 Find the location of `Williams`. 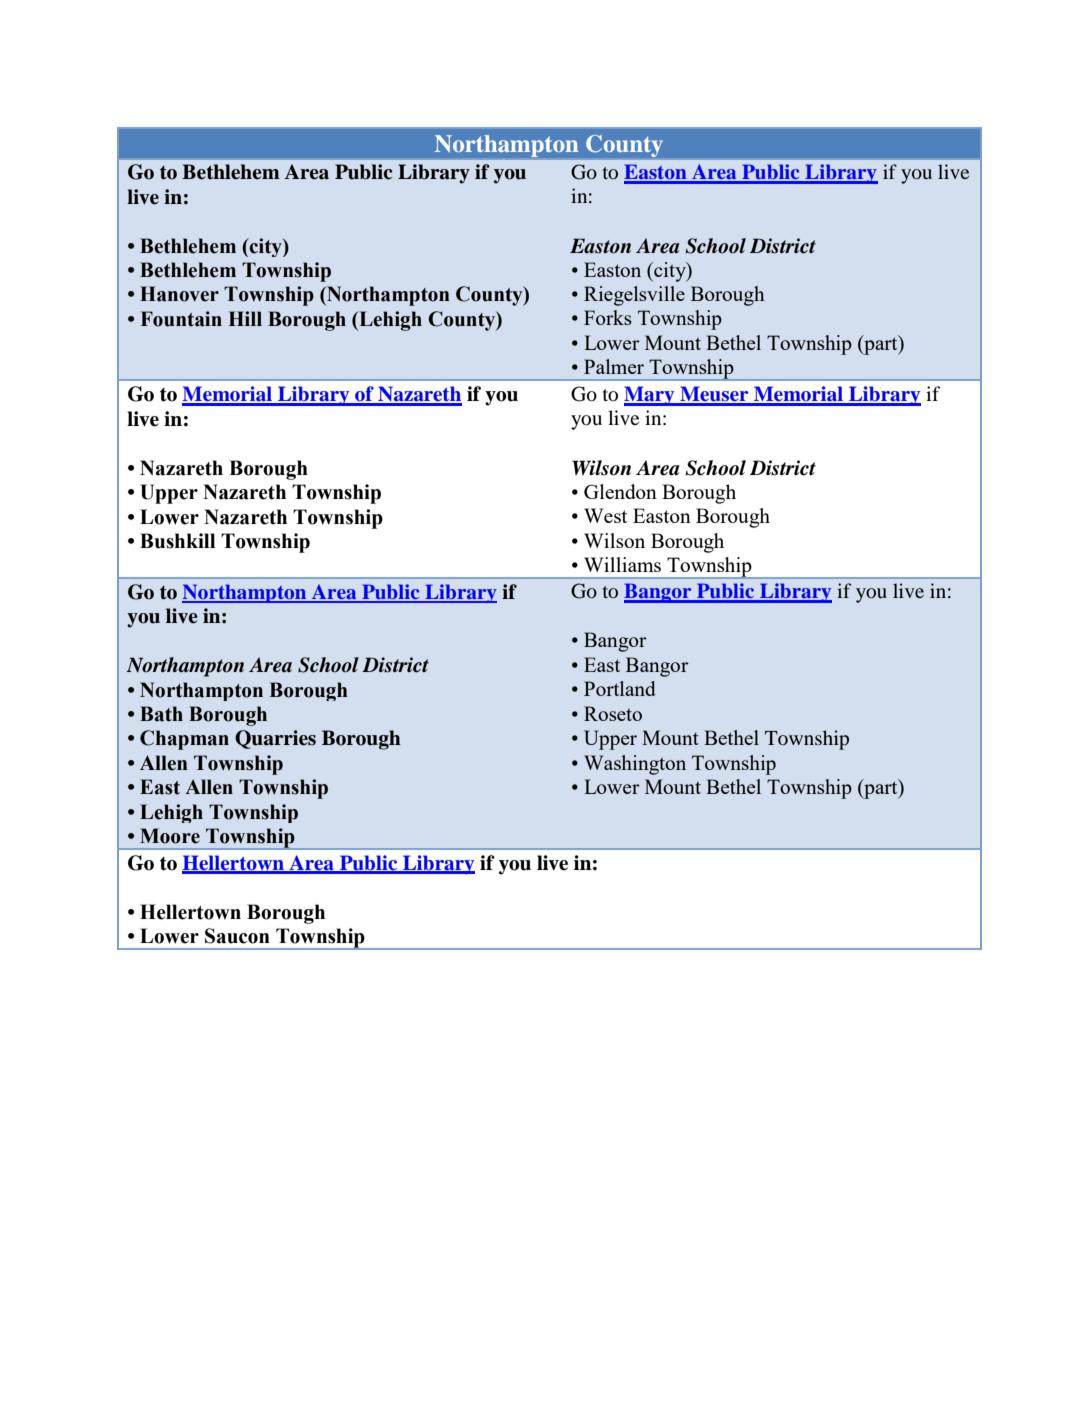

Williams is located at coordinates (622, 564).
